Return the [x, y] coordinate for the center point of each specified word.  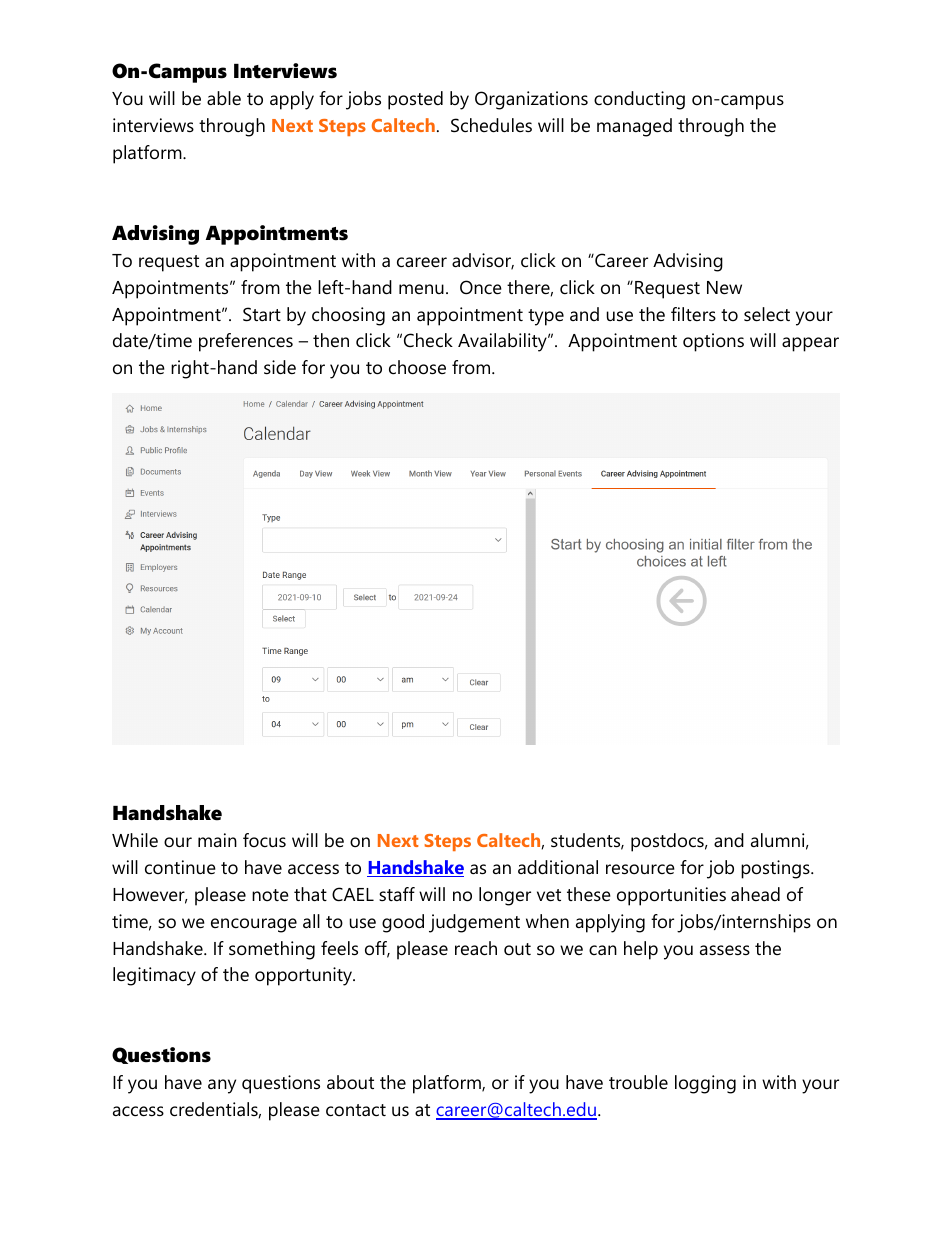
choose [417, 367]
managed [634, 127]
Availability [503, 342]
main [217, 840]
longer [505, 896]
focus [264, 840]
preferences [246, 342]
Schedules [491, 125]
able [224, 98]
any [222, 1086]
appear [810, 344]
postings [776, 869]
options [713, 342]
